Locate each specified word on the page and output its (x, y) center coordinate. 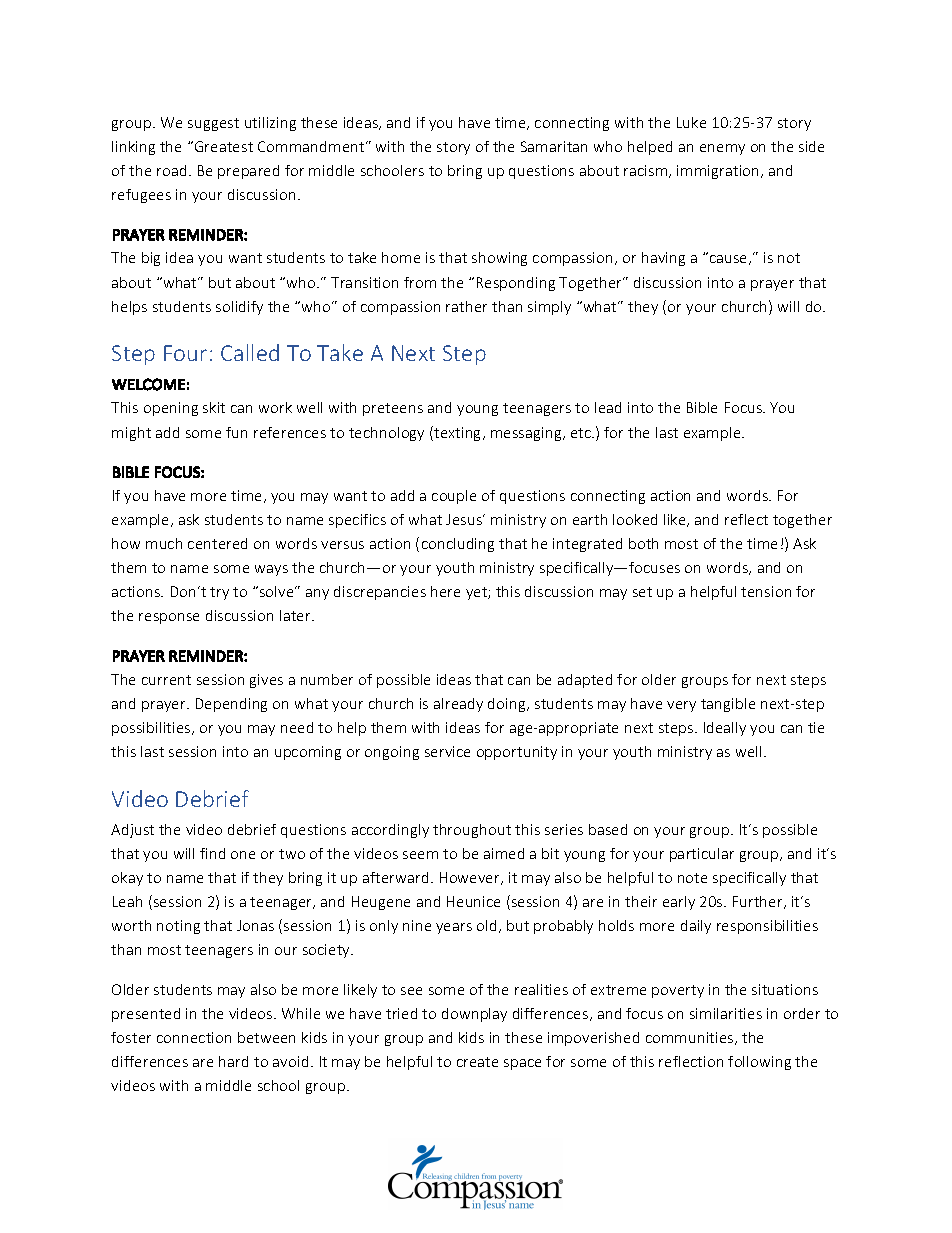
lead (608, 407)
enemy (722, 149)
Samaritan (554, 146)
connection (194, 1037)
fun (236, 432)
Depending (231, 705)
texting (458, 433)
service (447, 751)
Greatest (224, 146)
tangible (728, 705)
